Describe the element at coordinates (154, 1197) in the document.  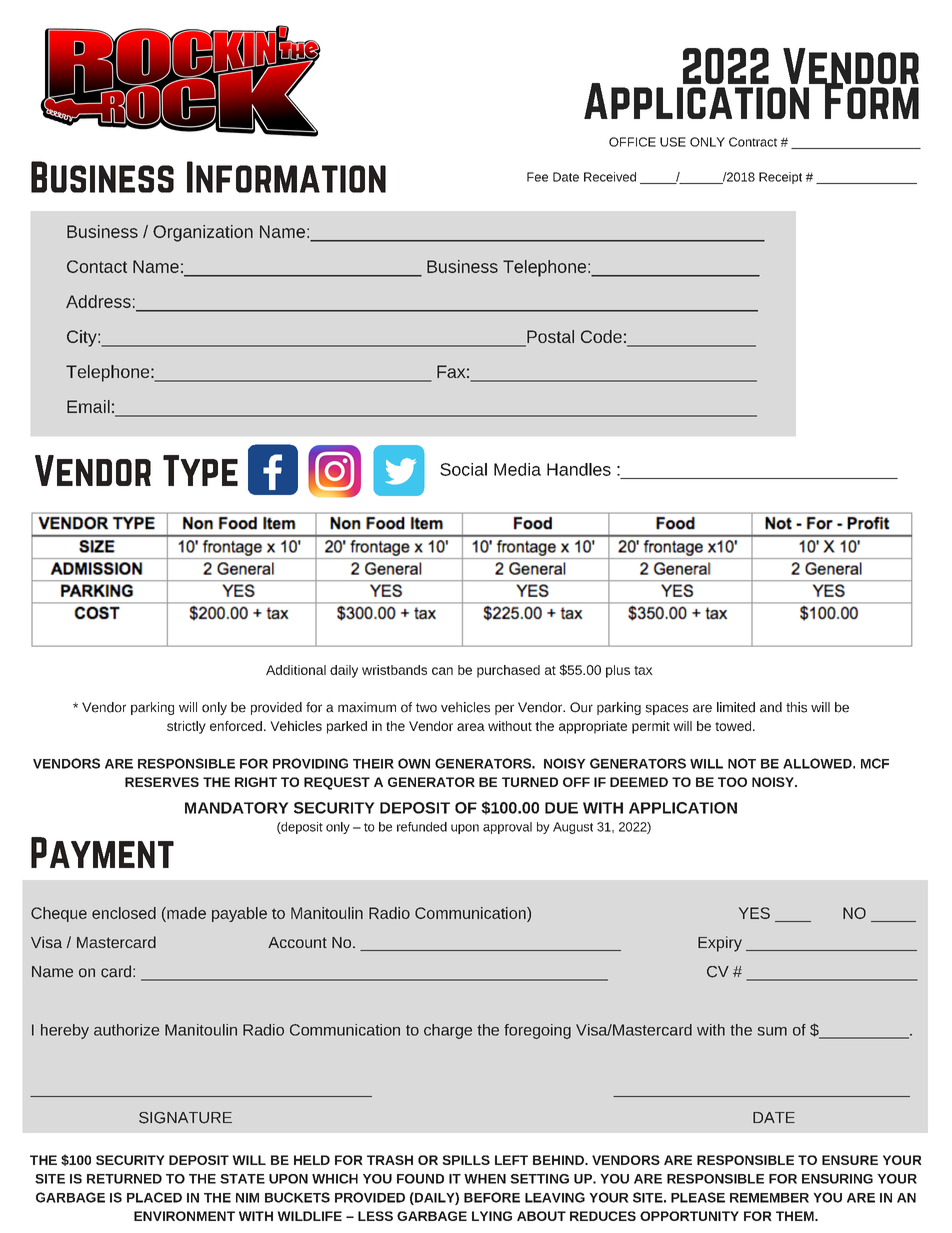
I see `PLACED` at that location.
